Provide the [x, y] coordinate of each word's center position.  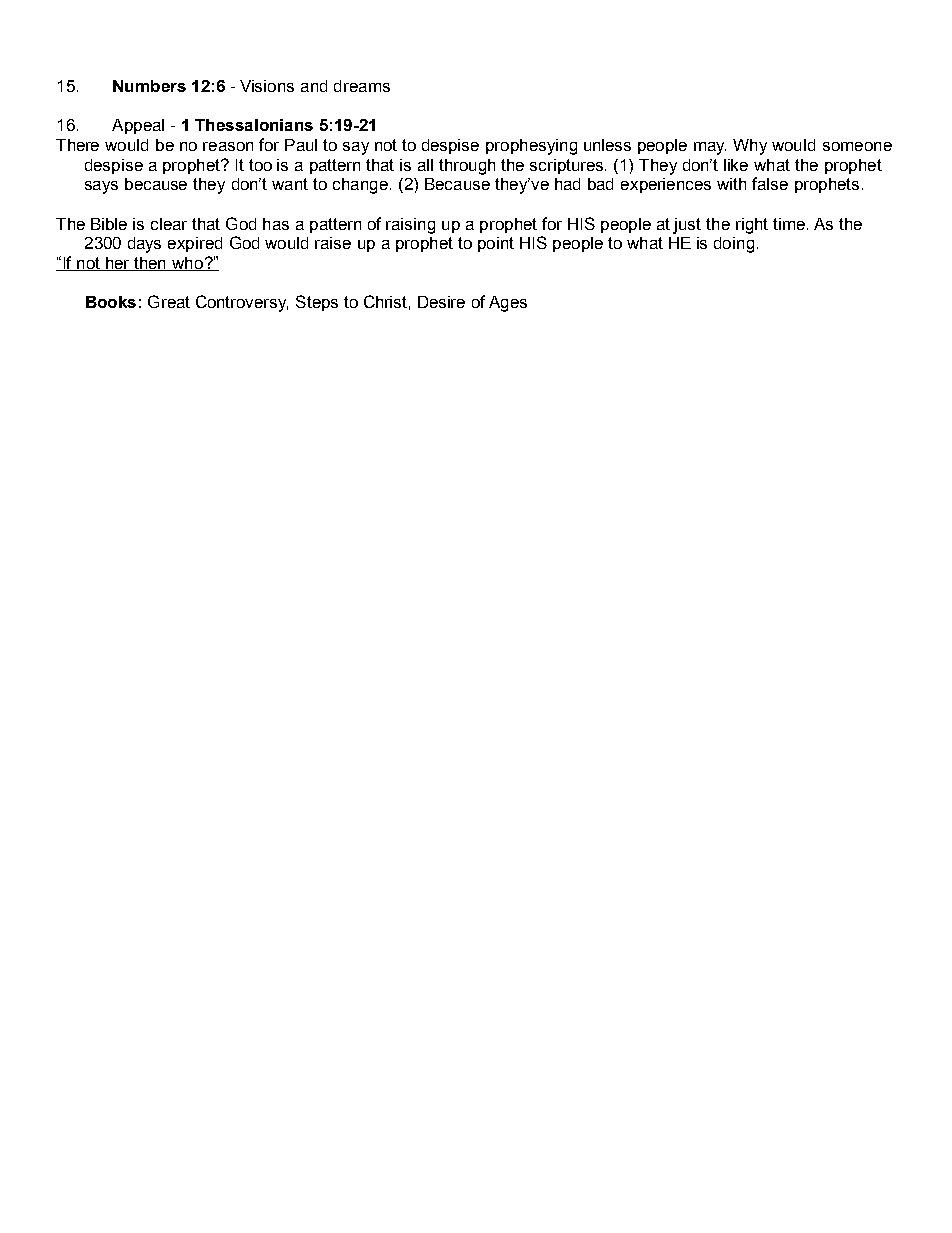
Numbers [149, 86]
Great [169, 301]
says [101, 187]
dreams [362, 86]
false [770, 183]
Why [750, 147]
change [360, 186]
